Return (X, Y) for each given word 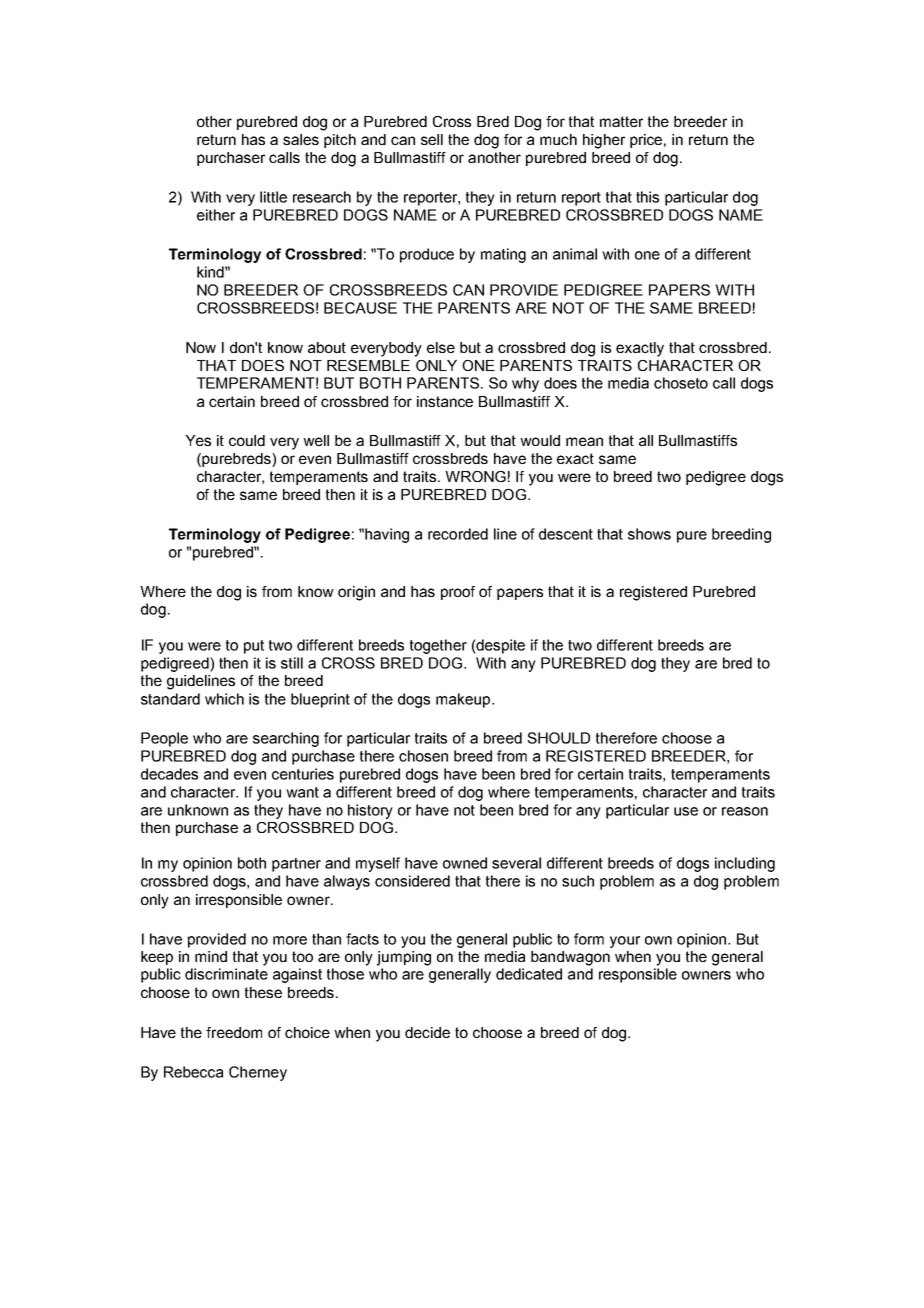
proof (458, 593)
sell (432, 139)
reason (745, 811)
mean (584, 441)
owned (465, 863)
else (441, 347)
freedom (234, 1032)
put (254, 647)
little (273, 197)
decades (169, 774)
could (247, 440)
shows (649, 534)
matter (621, 121)
